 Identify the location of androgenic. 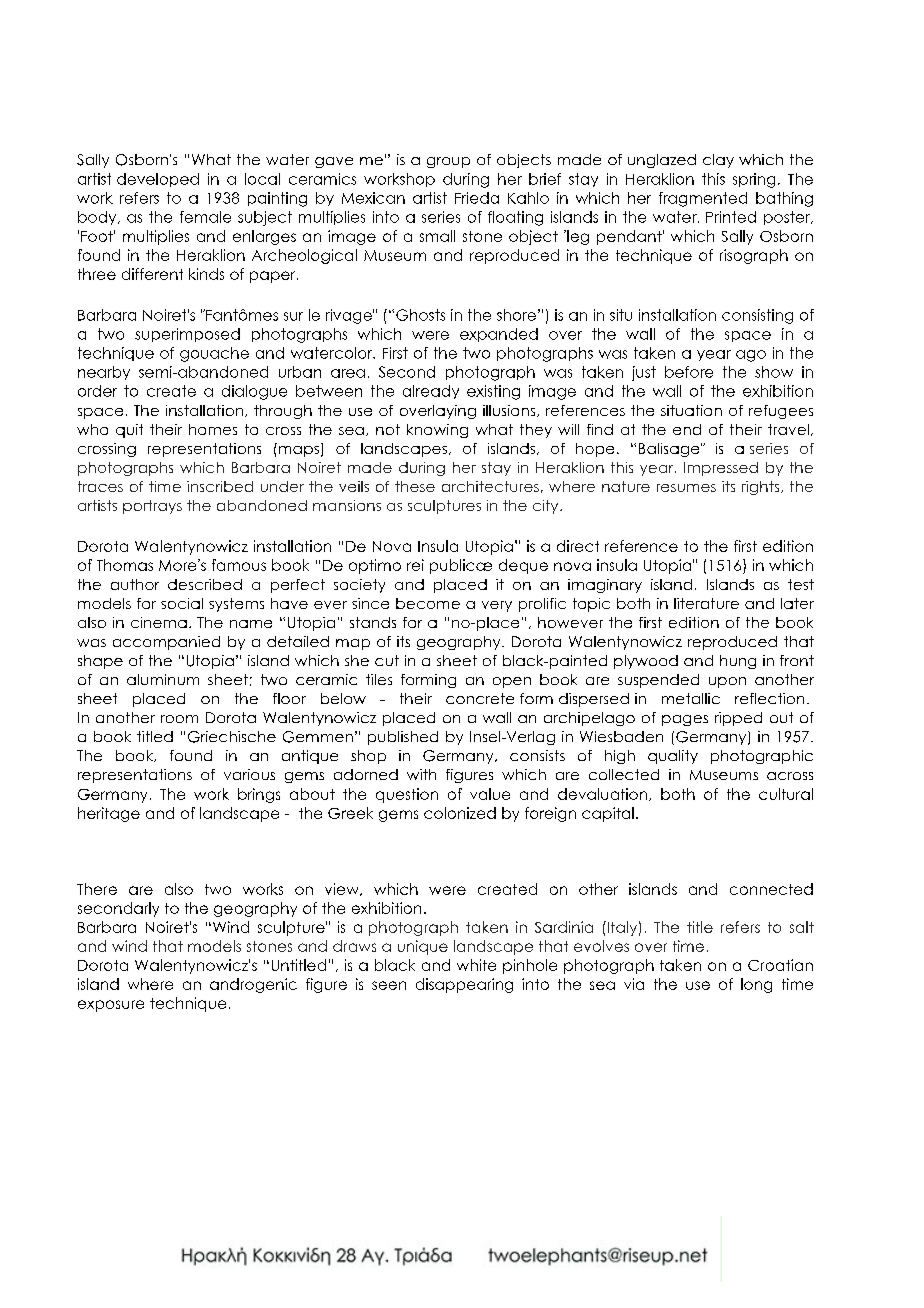
(253, 985).
